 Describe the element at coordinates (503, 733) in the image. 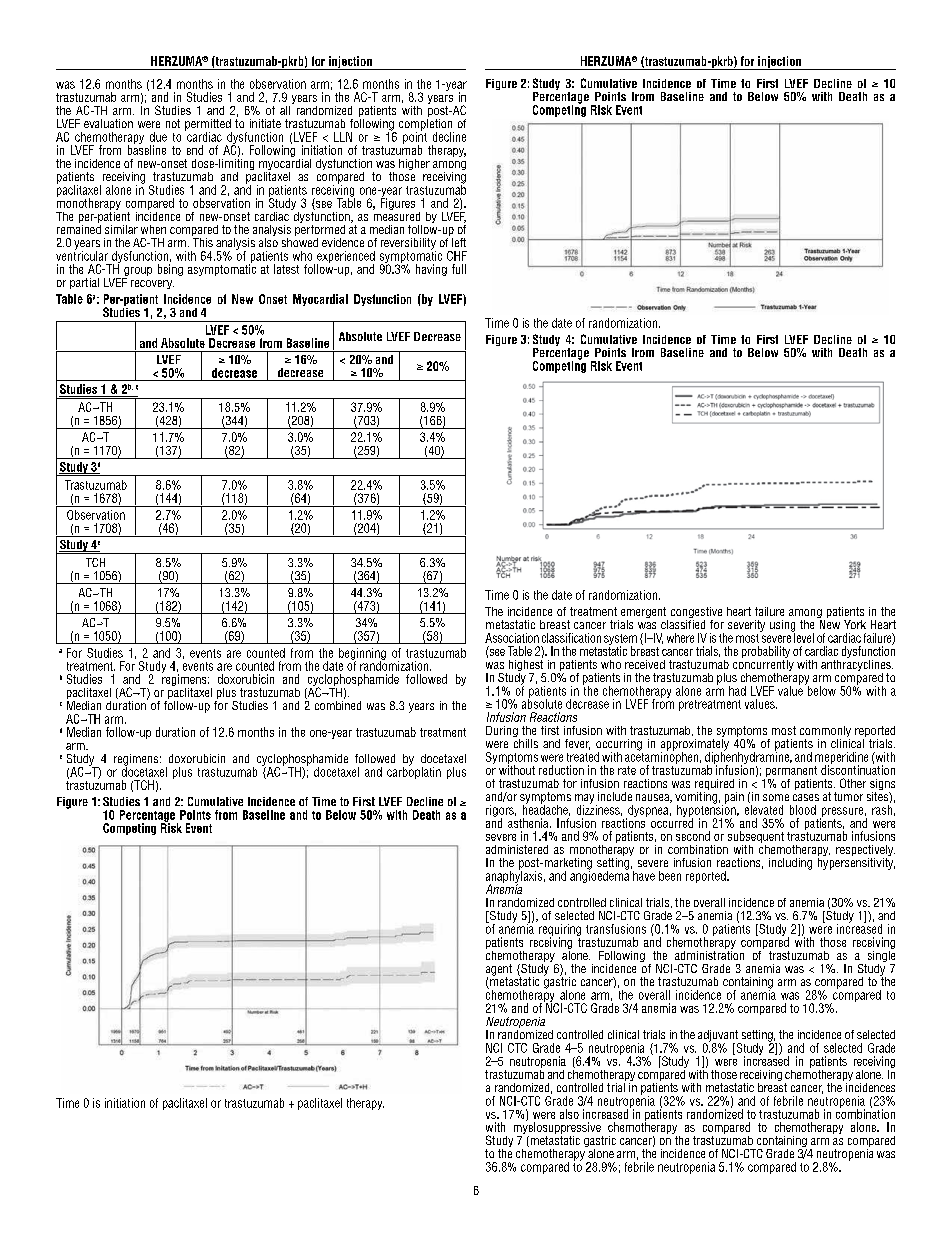

I see `During` at that location.
